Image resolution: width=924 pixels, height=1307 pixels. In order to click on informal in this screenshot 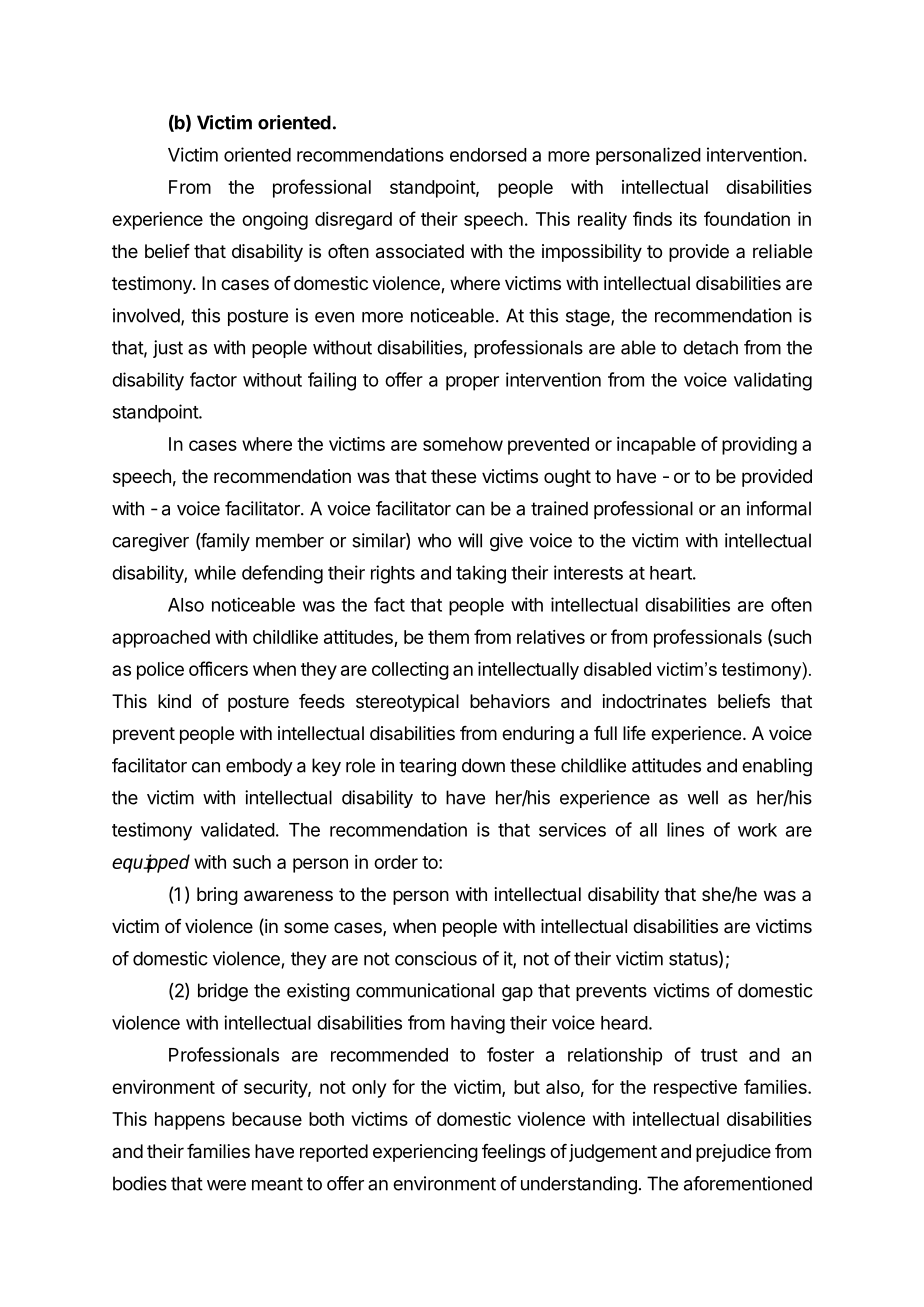, I will do `click(779, 508)`.
